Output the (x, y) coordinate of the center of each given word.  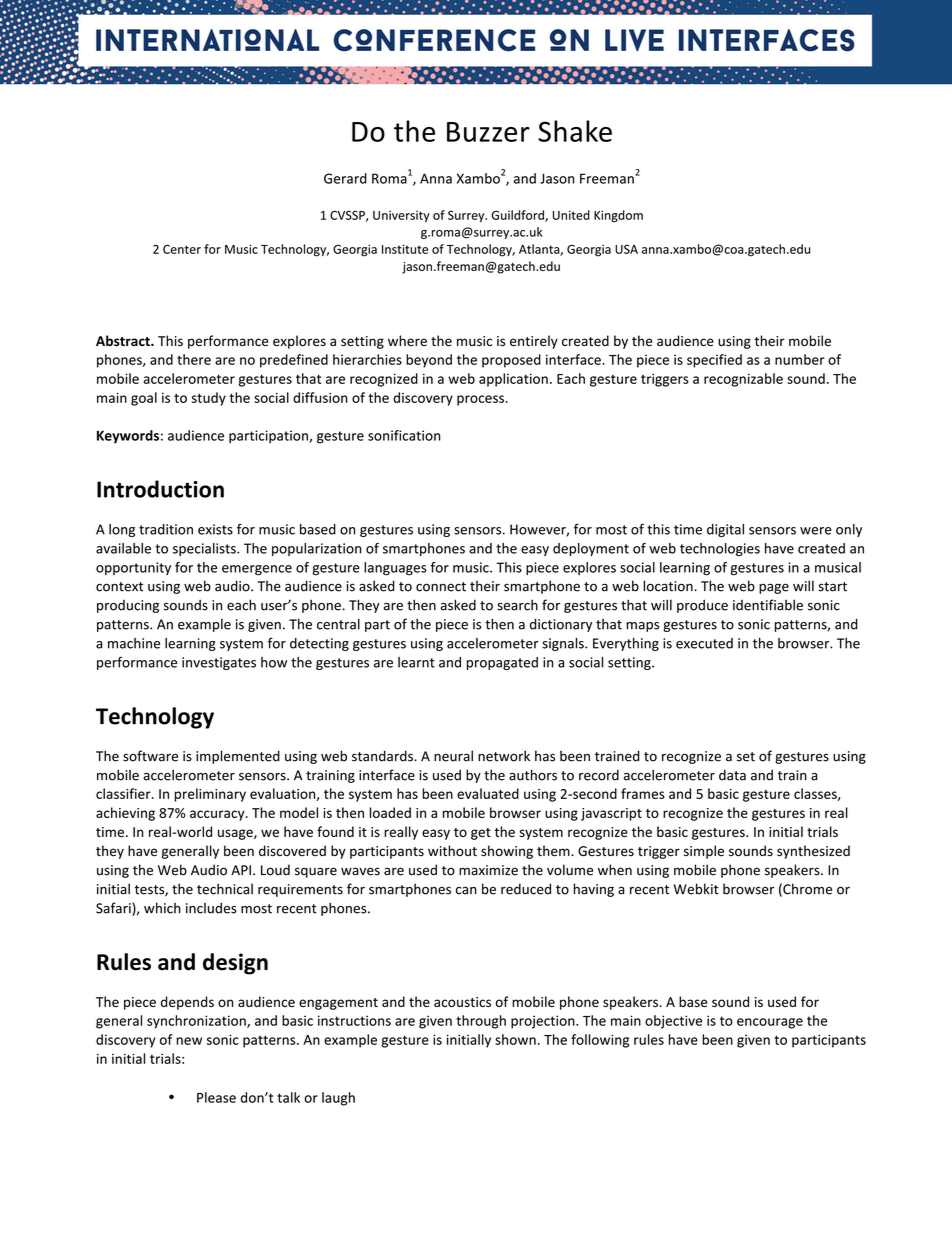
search (517, 605)
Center (182, 249)
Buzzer (488, 132)
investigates (219, 663)
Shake (575, 131)
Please (216, 1097)
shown (515, 1039)
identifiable (768, 605)
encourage (770, 1023)
